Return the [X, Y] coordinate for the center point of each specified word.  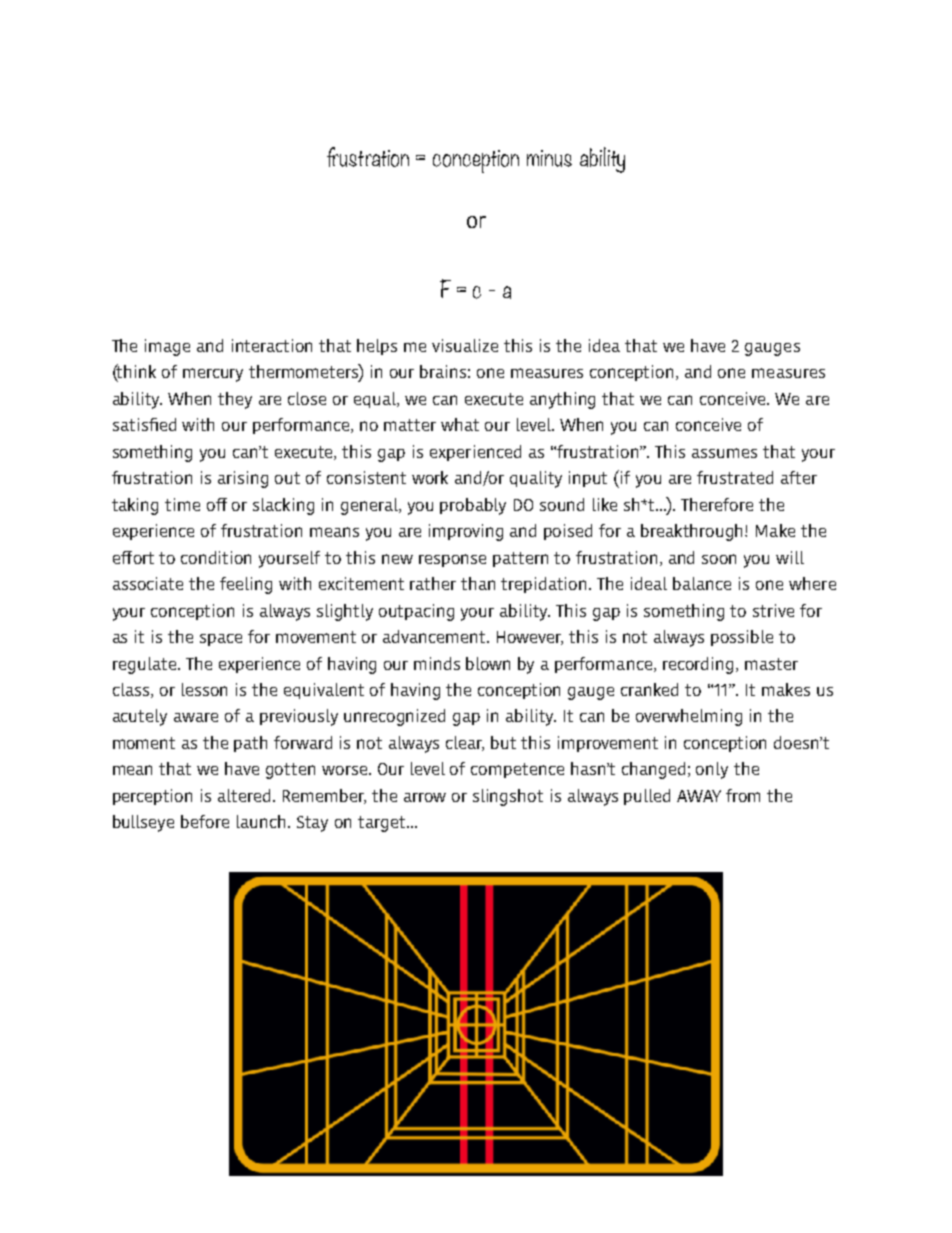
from [743, 795]
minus [549, 158]
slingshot [508, 797]
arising [243, 479]
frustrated [735, 477]
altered [244, 795]
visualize [465, 345]
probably [473, 506]
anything [562, 400]
